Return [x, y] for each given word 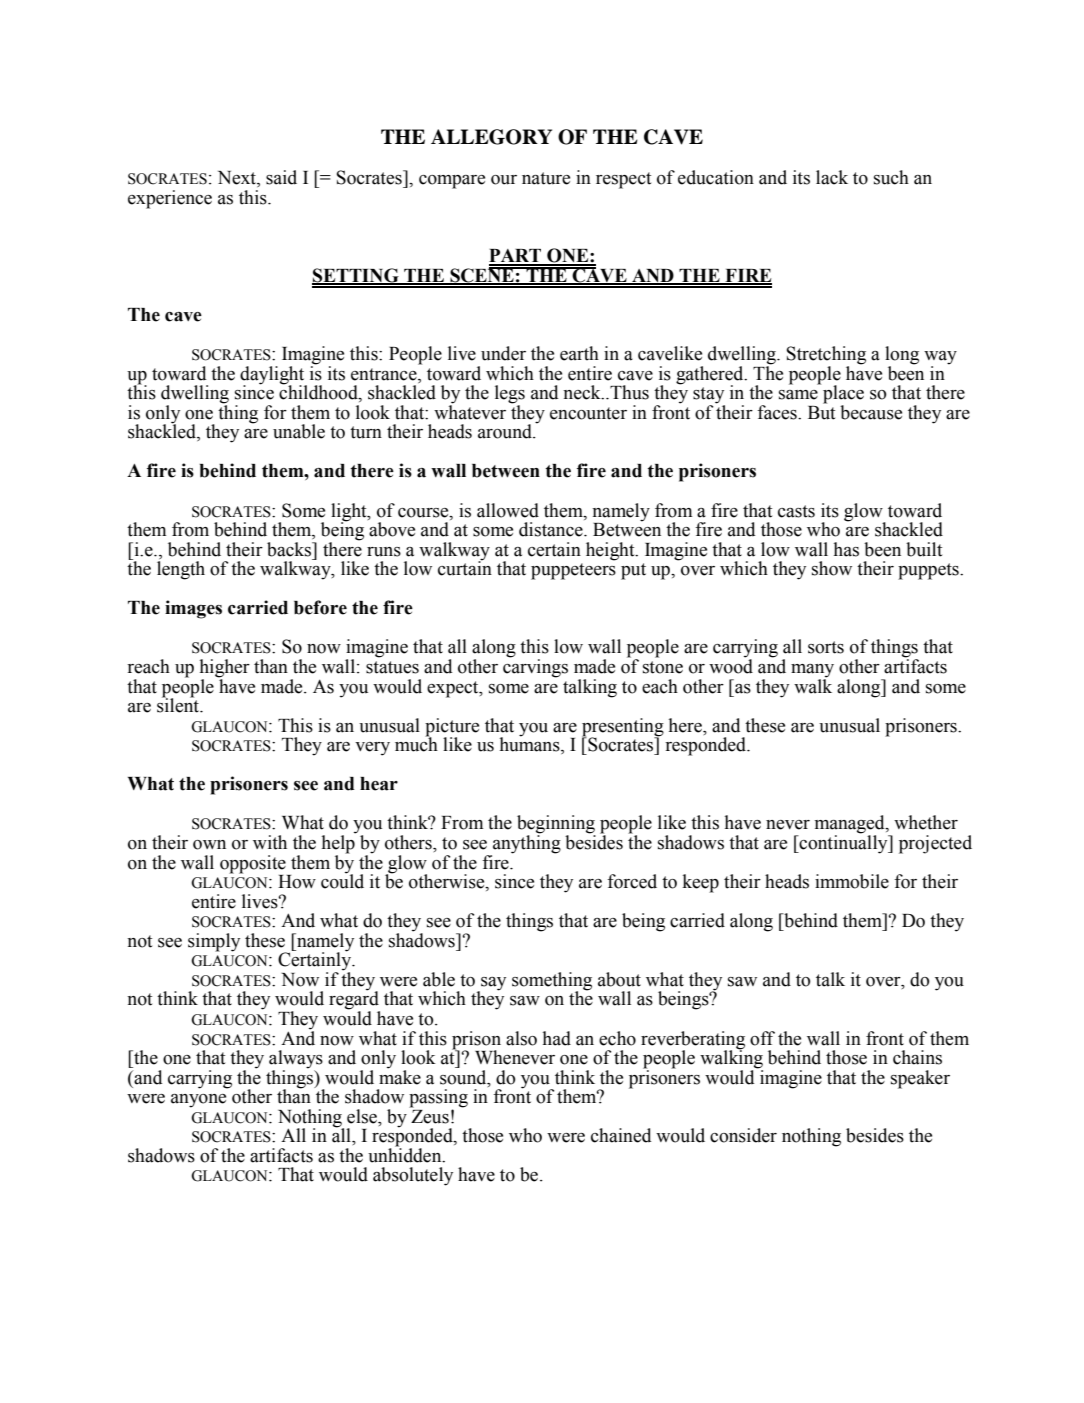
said [281, 177]
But [821, 411]
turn [366, 432]
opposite [253, 864]
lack [832, 177]
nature [546, 178]
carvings [535, 667]
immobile [852, 881]
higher [225, 669]
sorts [826, 647]
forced [632, 881]
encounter [588, 413]
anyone [198, 1101]
